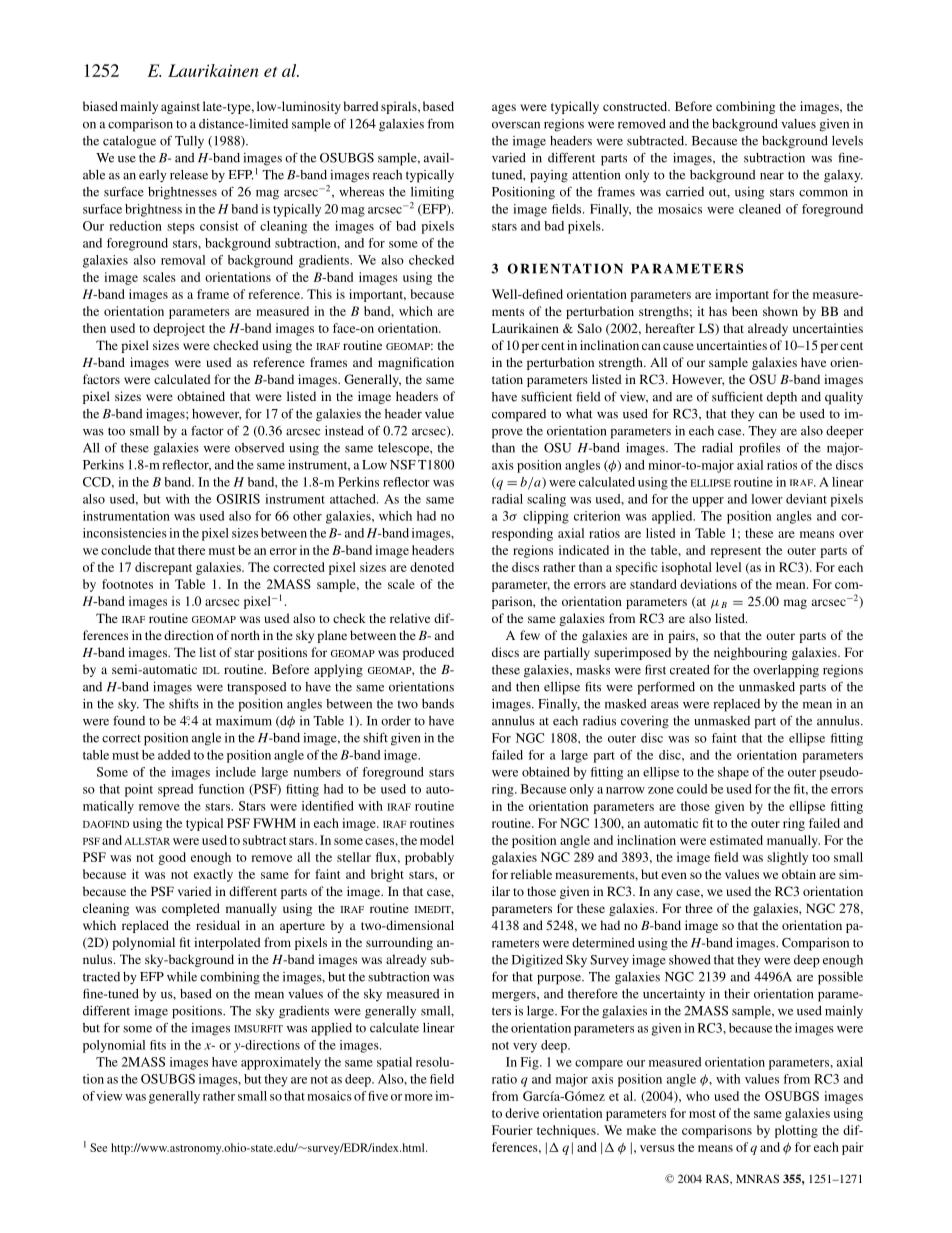 This document has height=1233, width=952. Describe the element at coordinates (760, 209) in the document. I see `cleaned` at that location.
